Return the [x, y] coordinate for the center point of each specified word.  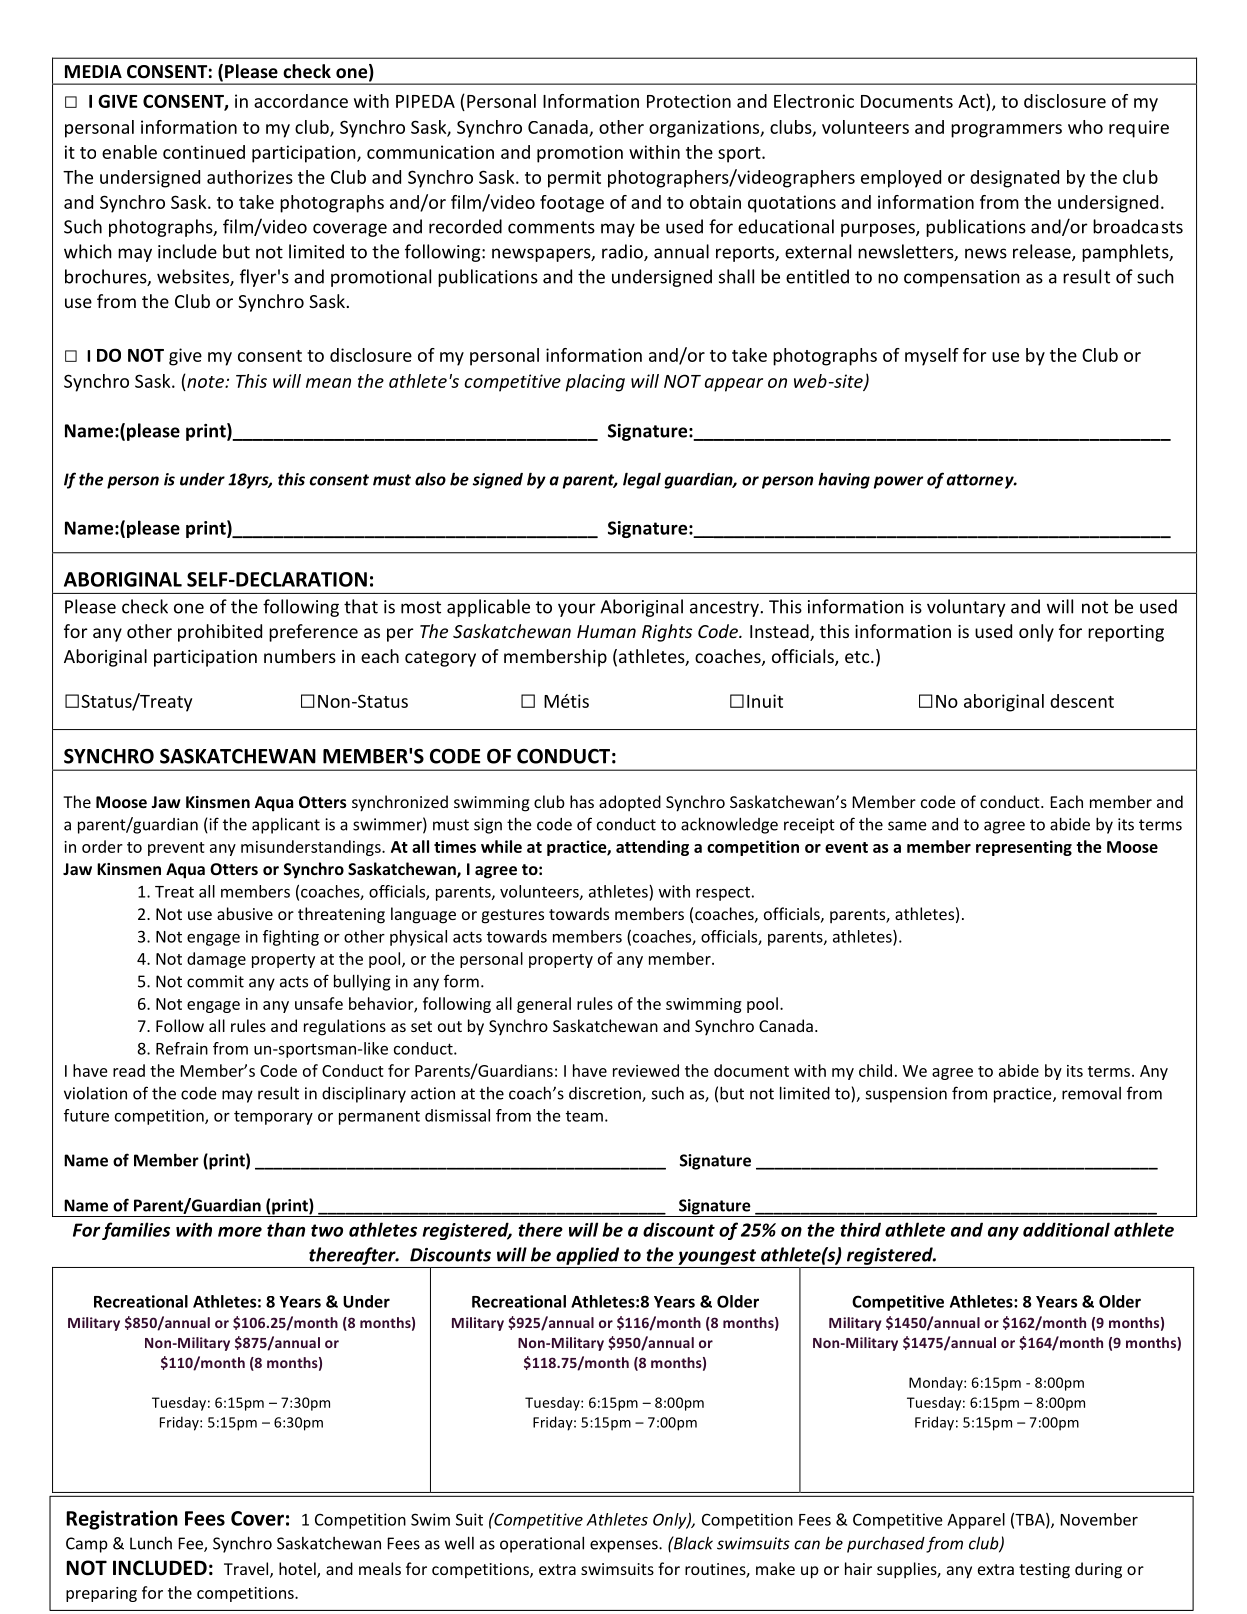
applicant [286, 825]
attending [652, 848]
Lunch [151, 1543]
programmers [1006, 131]
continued [204, 152]
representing [1024, 848]
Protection [689, 101]
